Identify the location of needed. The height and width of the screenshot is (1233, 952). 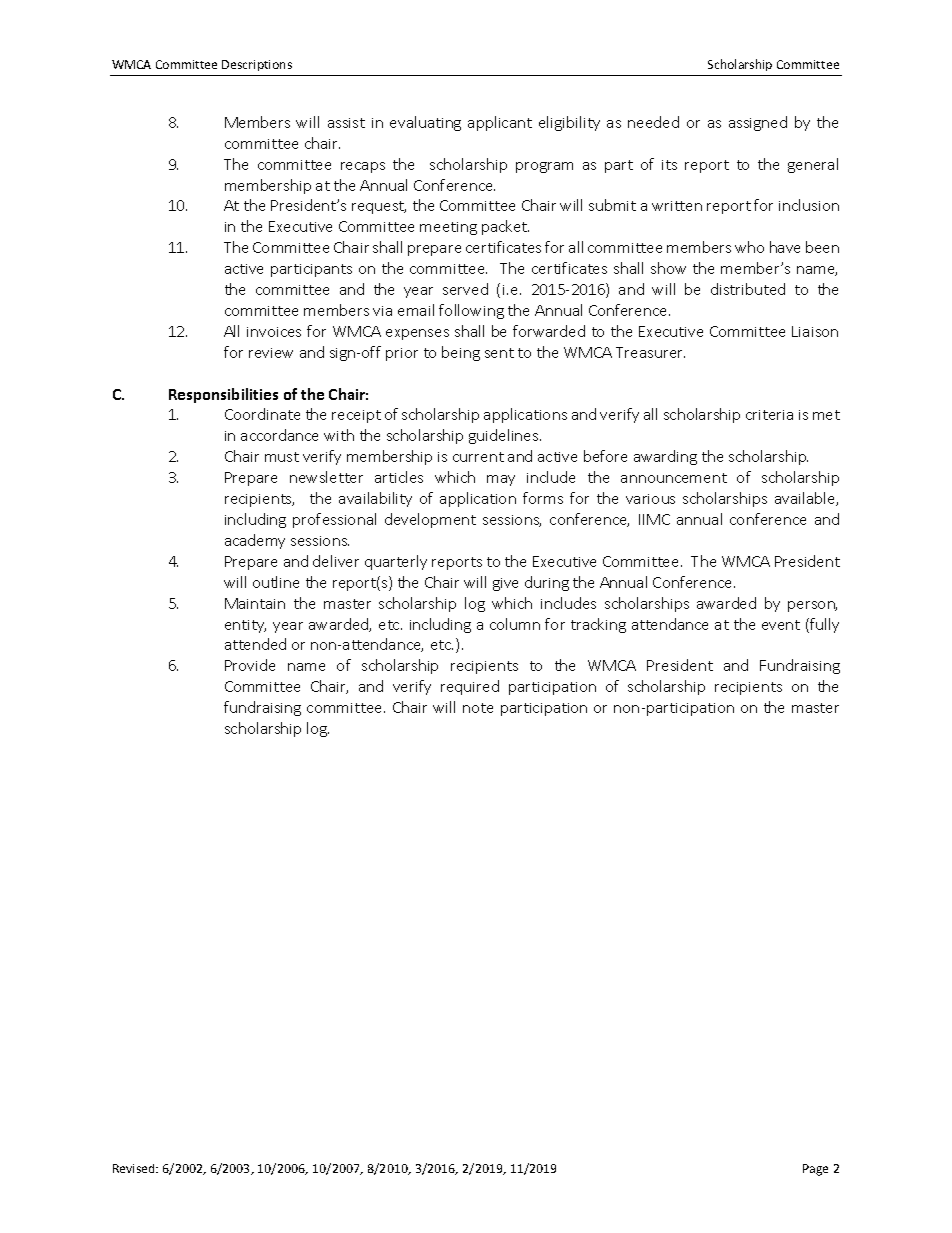
(653, 122).
